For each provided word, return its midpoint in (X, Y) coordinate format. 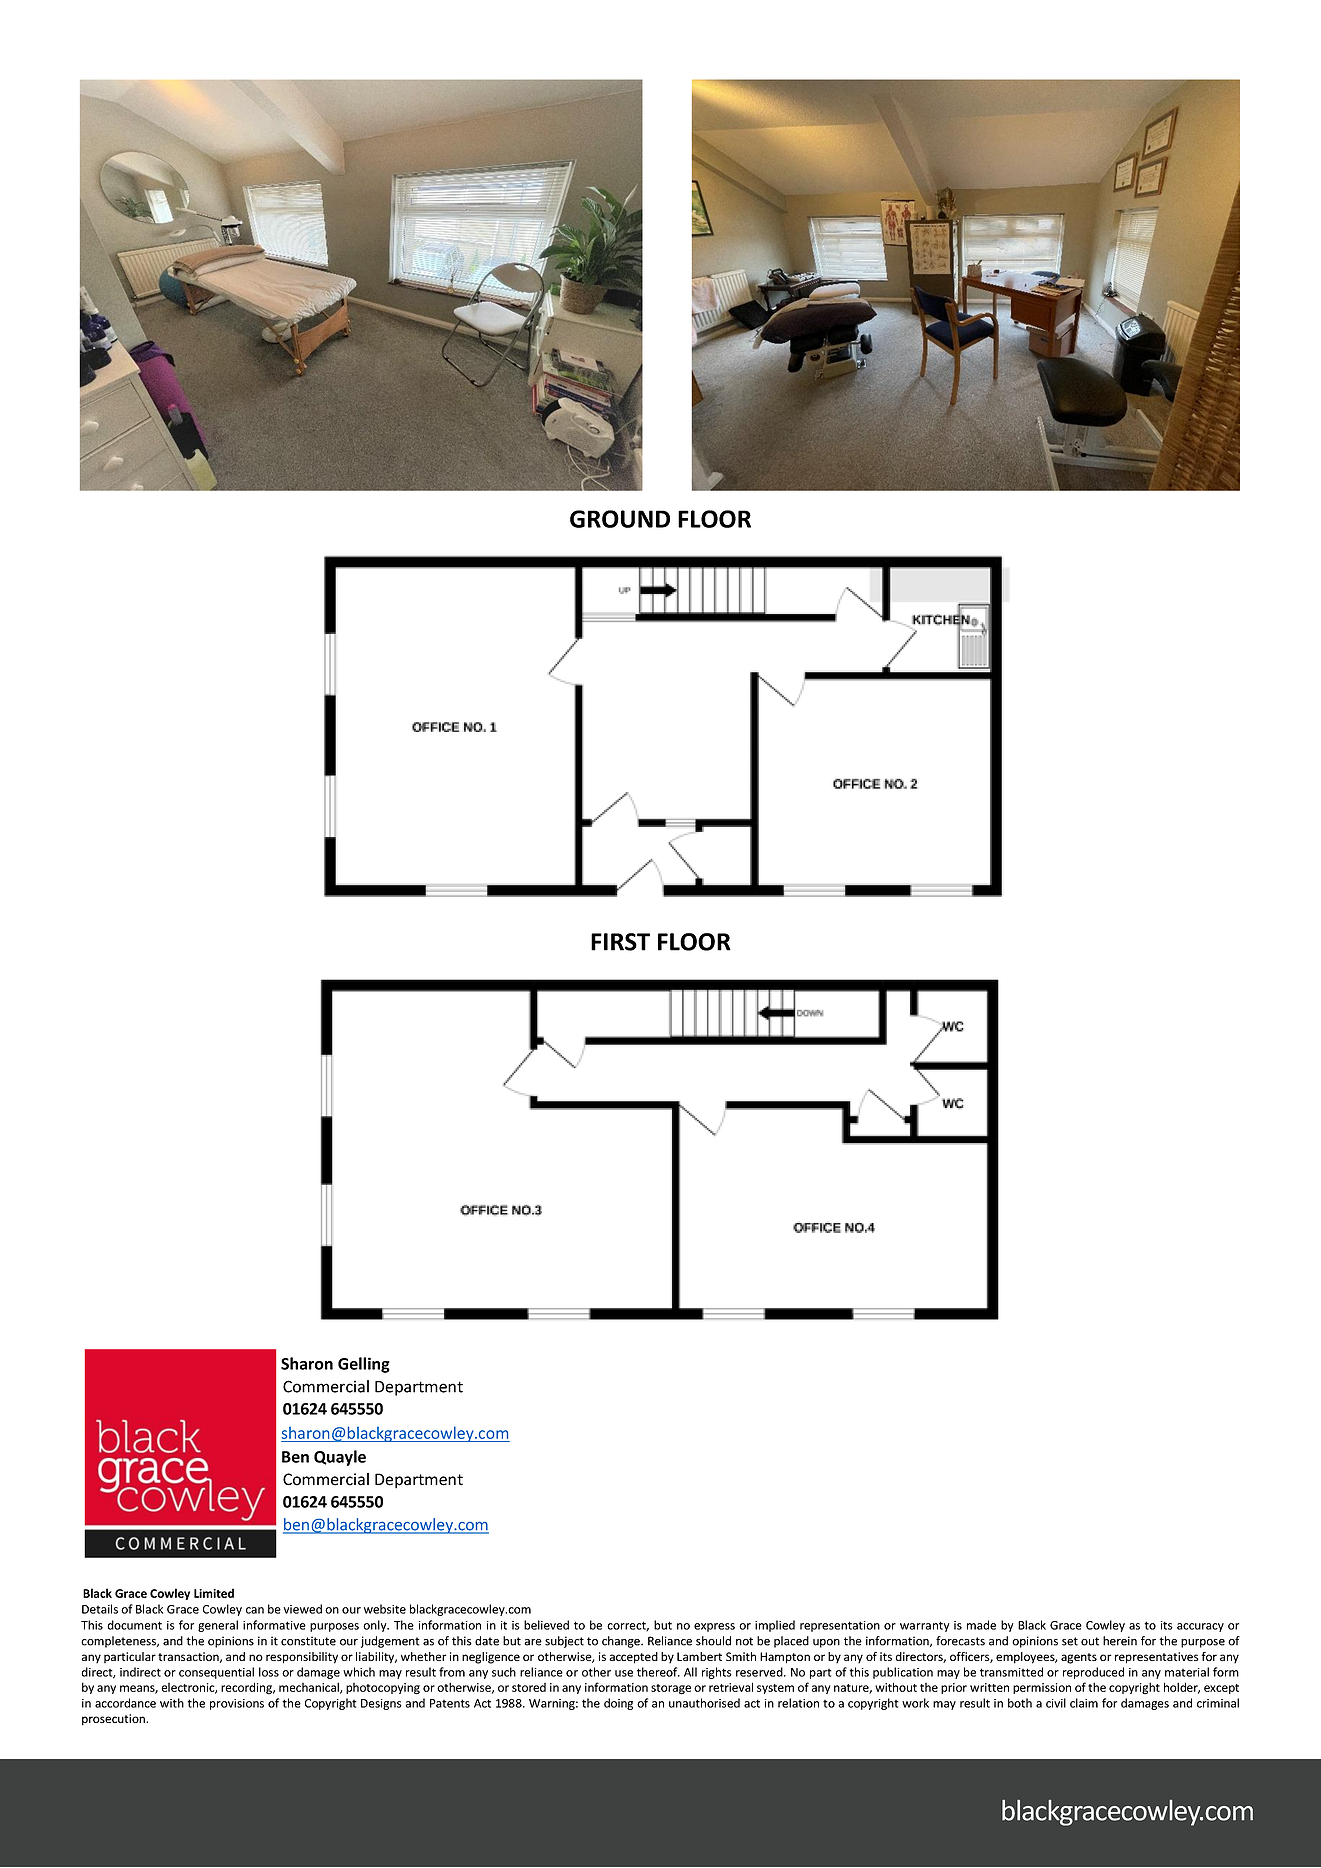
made (981, 1625)
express (714, 1627)
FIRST (620, 942)
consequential (216, 1673)
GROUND (620, 519)
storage (671, 1689)
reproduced (1093, 1673)
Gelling (364, 1365)
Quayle (340, 1458)
